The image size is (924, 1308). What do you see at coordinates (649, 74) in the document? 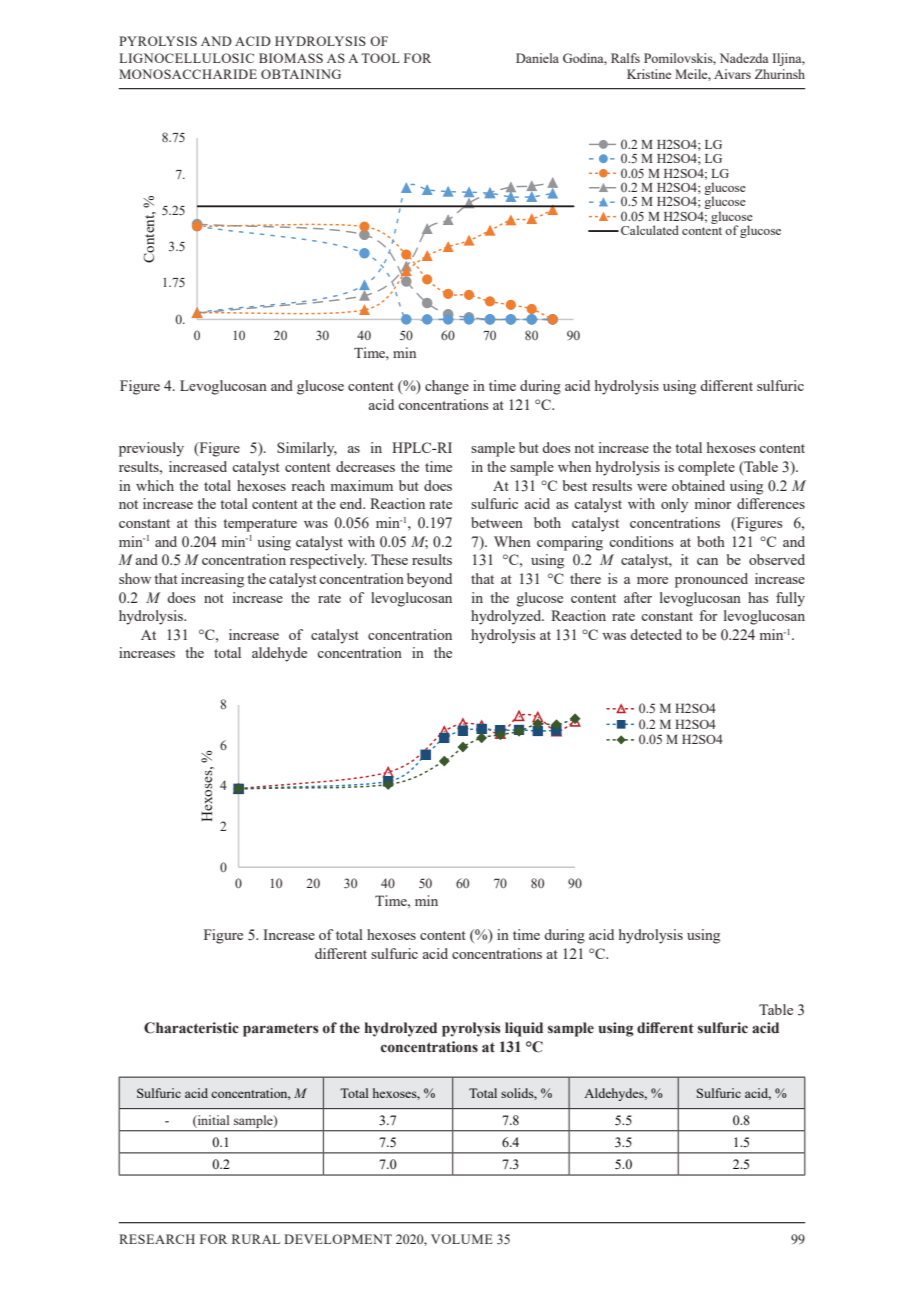
I see `Kristine` at bounding box center [649, 74].
